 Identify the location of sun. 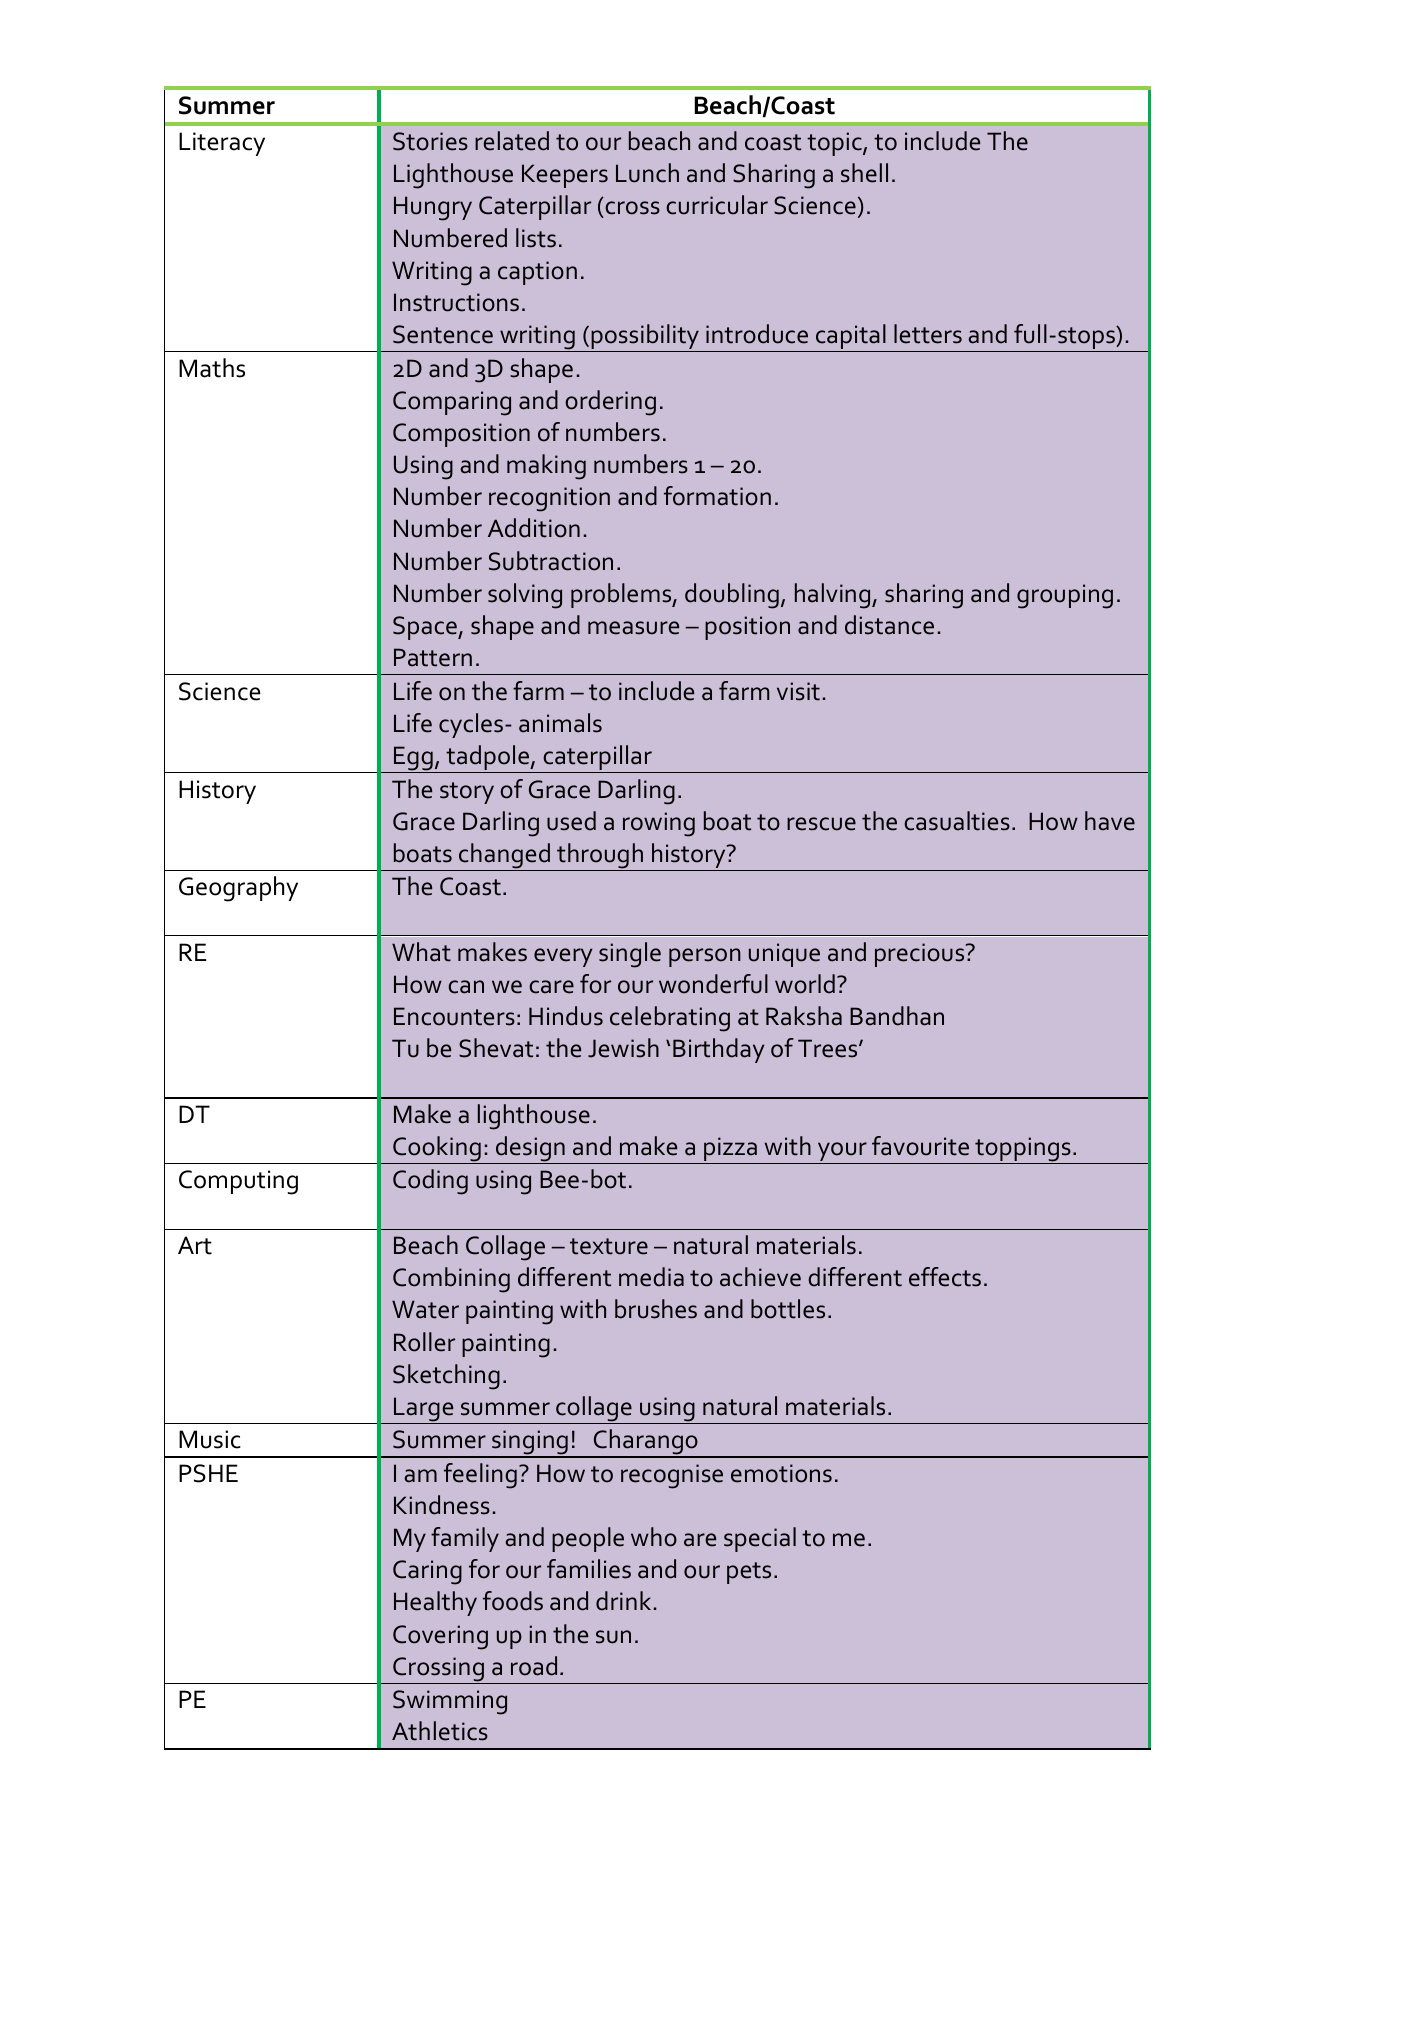
(613, 1637).
